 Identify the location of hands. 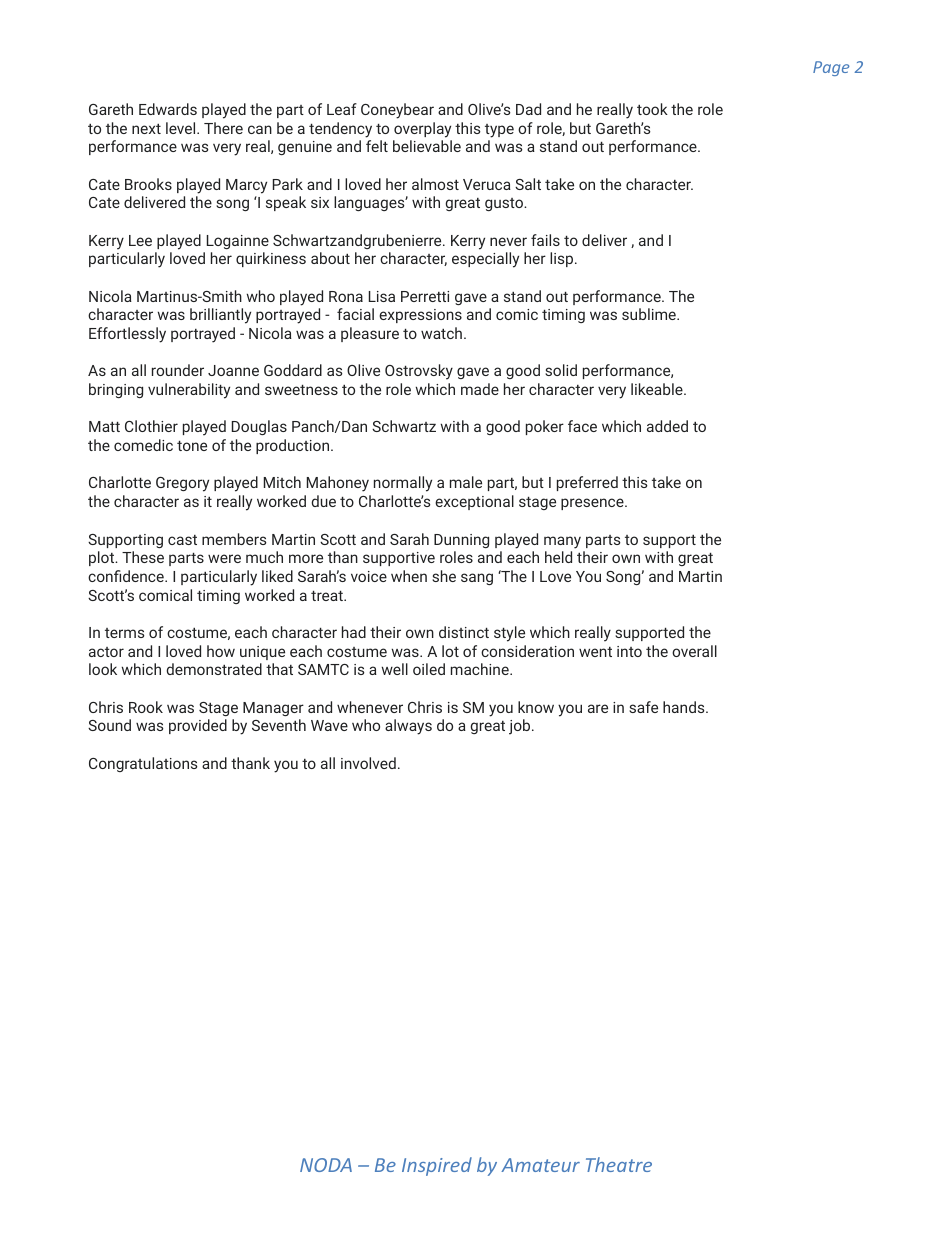
(685, 707).
